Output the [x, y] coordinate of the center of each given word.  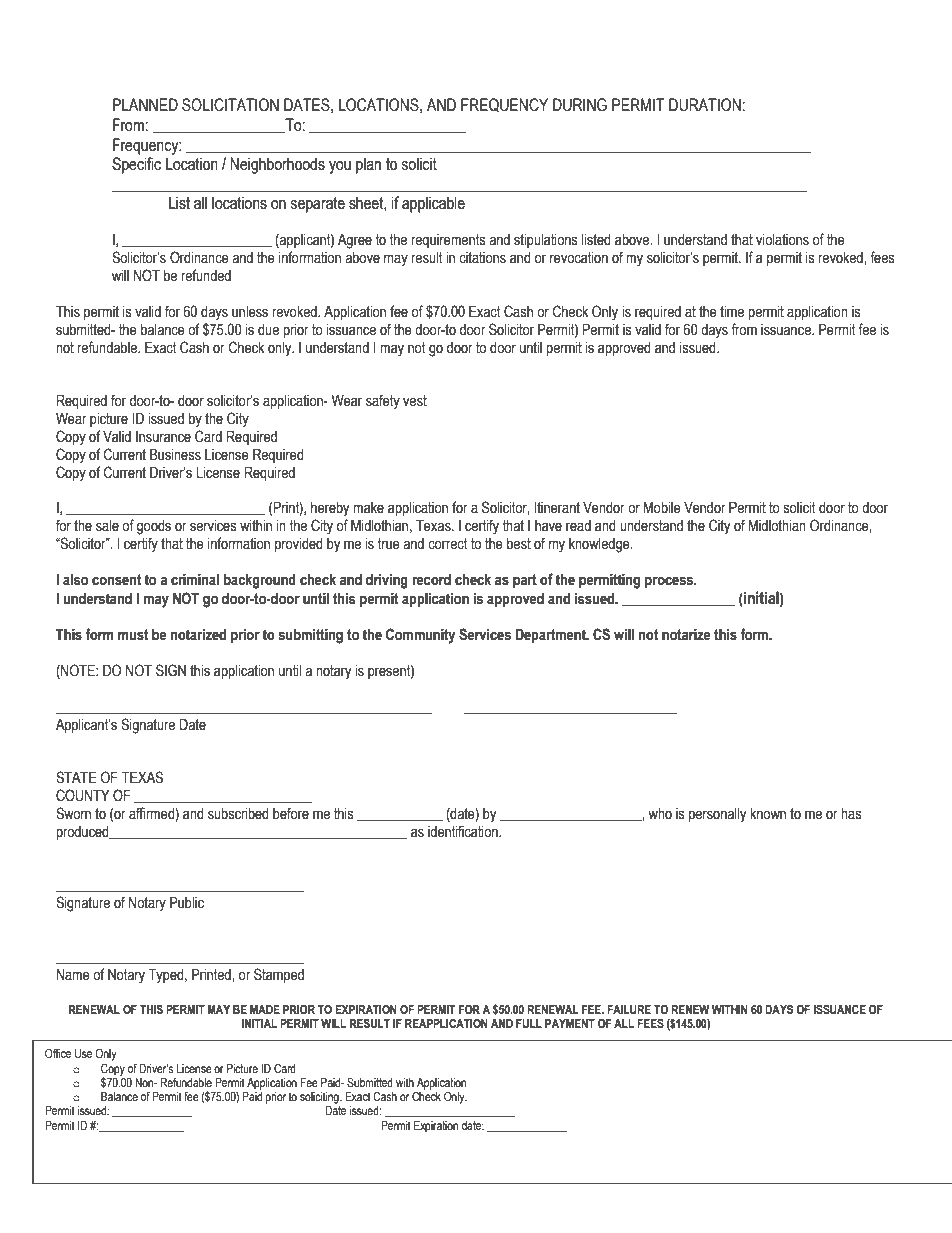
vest [415, 401]
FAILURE [629, 1010]
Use [83, 1053]
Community [420, 636]
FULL [529, 1024]
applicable [433, 204]
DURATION [705, 105]
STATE [76, 777]
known [768, 814]
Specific [136, 165]
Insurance [163, 437]
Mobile [662, 508]
